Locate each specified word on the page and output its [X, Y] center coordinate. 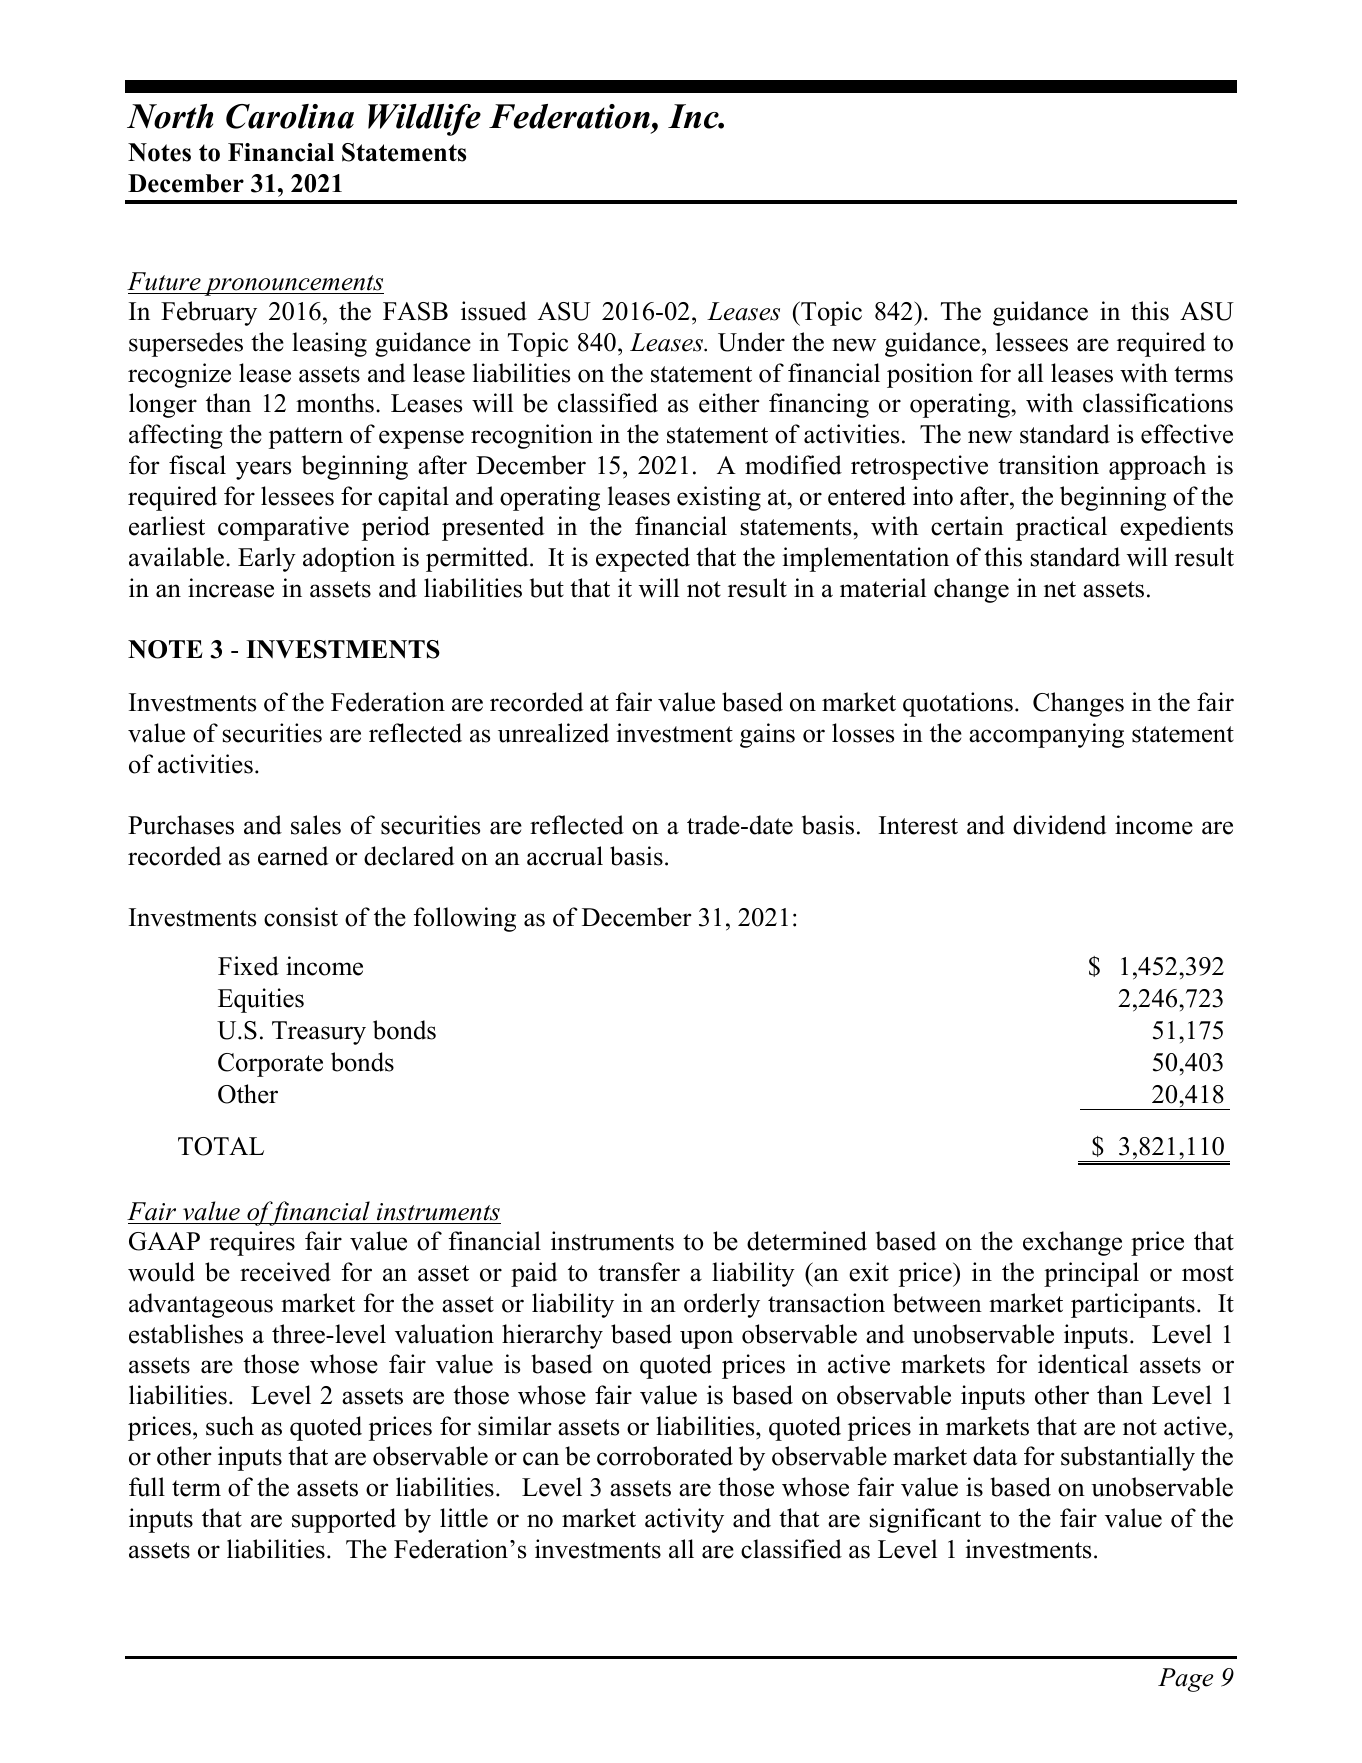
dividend [1059, 825]
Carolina [290, 116]
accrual [565, 856]
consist [301, 917]
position [930, 375]
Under [751, 342]
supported [344, 1520]
